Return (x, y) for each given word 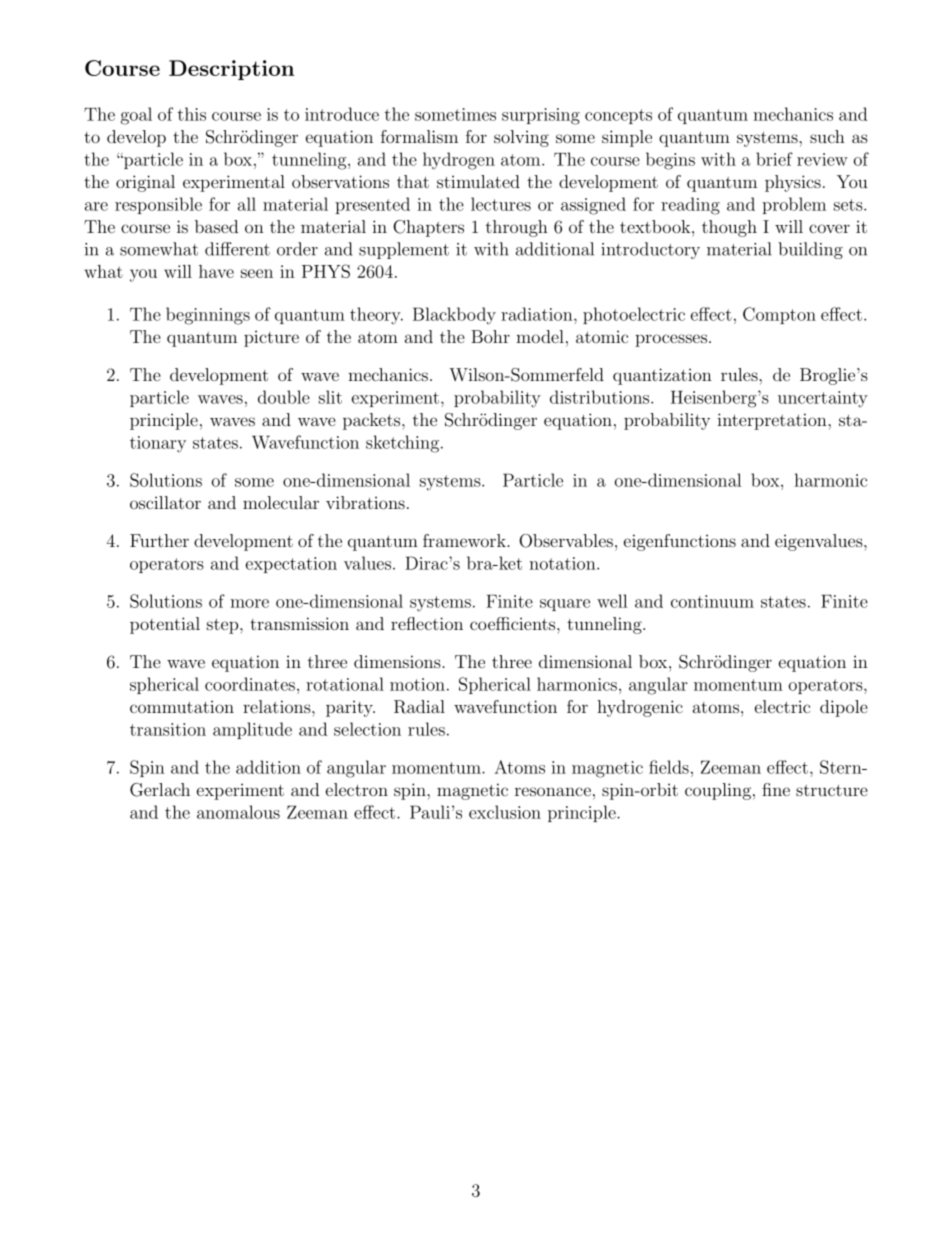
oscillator (165, 502)
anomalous (238, 812)
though (729, 228)
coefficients (514, 623)
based (216, 226)
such (827, 136)
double (284, 397)
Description (231, 70)
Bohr (490, 336)
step (224, 626)
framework (465, 540)
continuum (712, 601)
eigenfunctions (680, 542)
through (517, 228)
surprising (541, 116)
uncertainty (823, 399)
